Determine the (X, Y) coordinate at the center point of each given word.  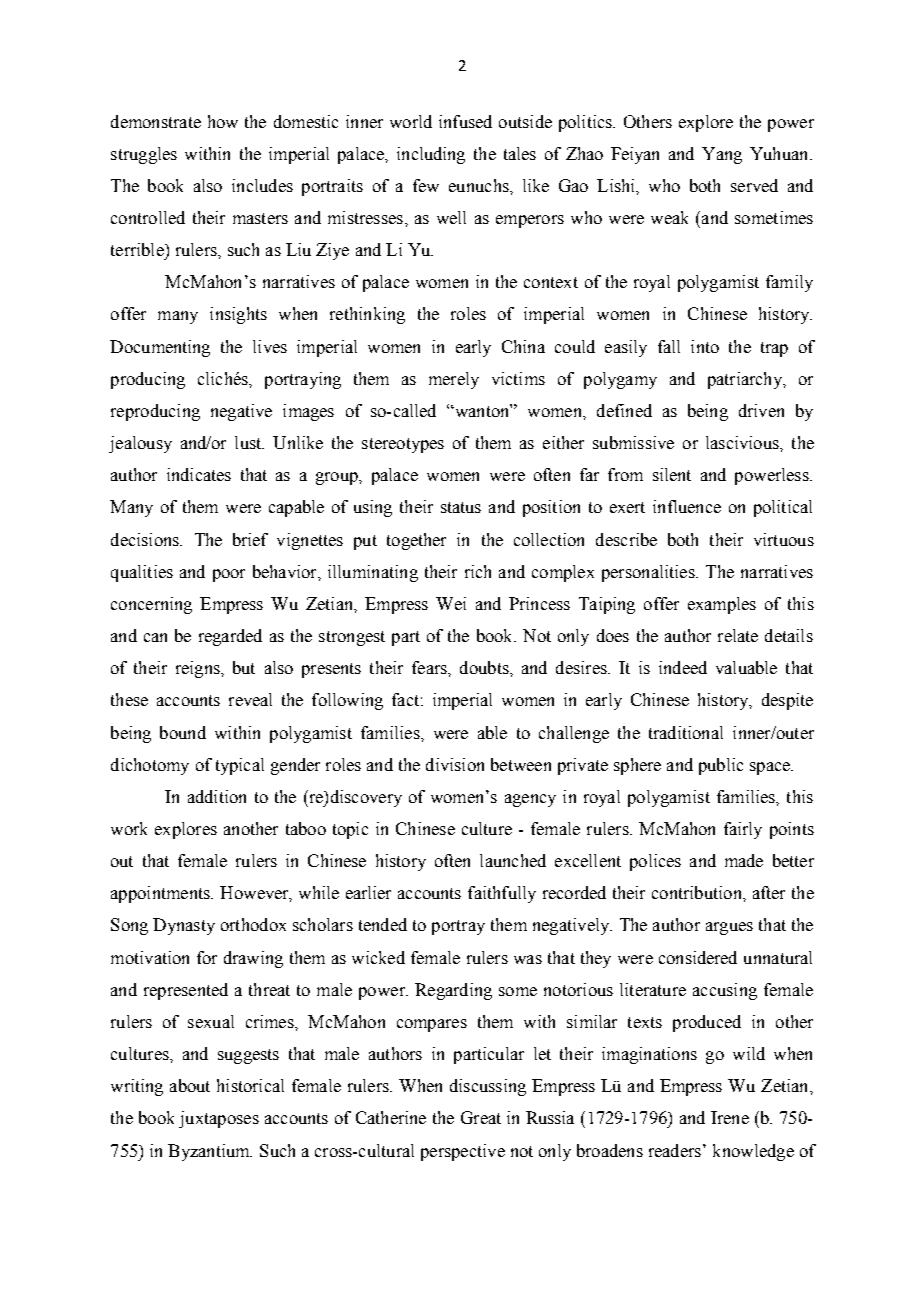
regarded (230, 637)
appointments (161, 894)
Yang (722, 155)
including (431, 155)
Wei (451, 603)
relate (738, 635)
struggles (144, 155)
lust (249, 442)
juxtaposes (219, 1119)
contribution (698, 892)
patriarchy (746, 380)
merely (454, 380)
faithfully (502, 894)
